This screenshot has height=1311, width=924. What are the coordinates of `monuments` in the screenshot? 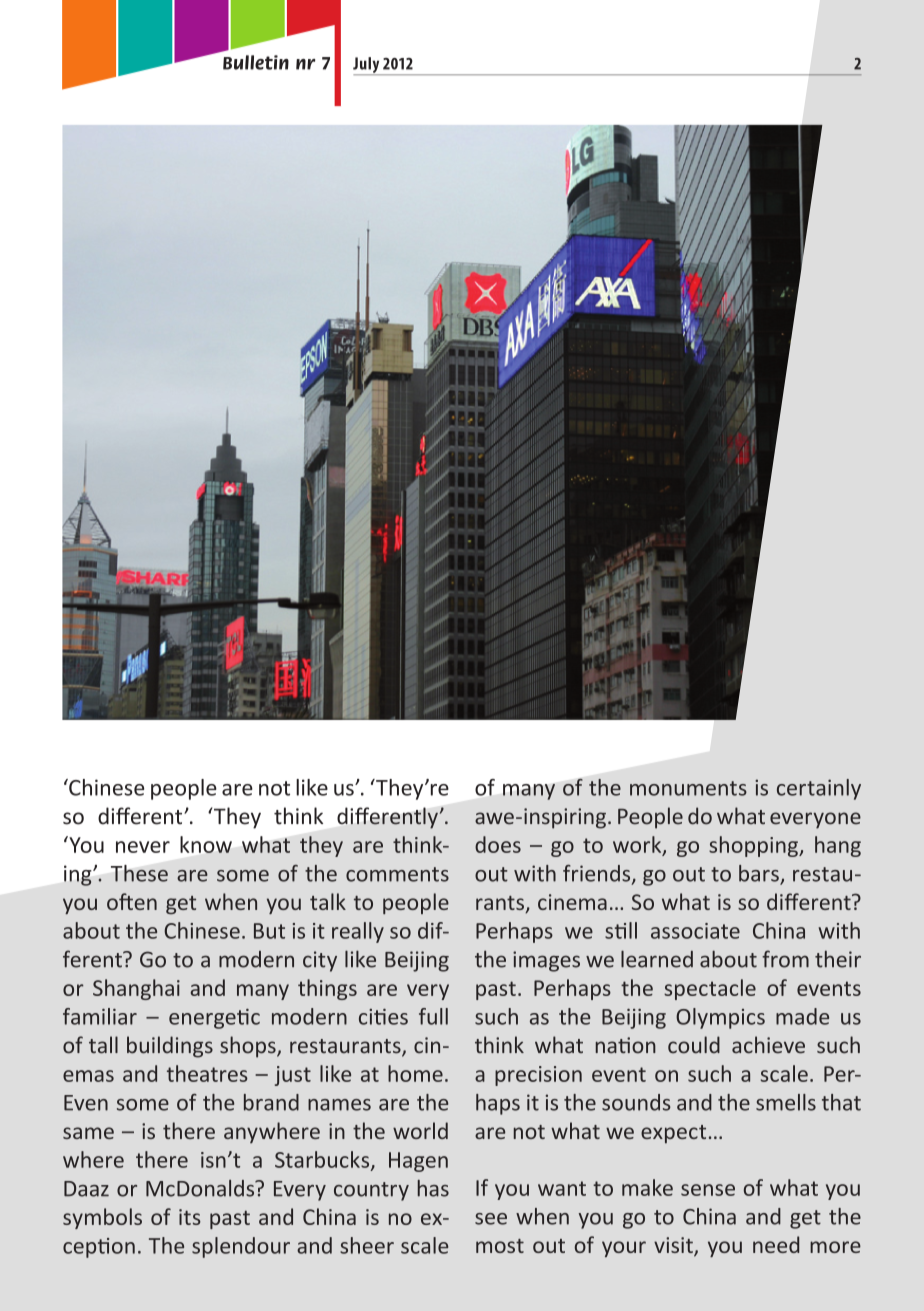 It's located at (688, 788).
